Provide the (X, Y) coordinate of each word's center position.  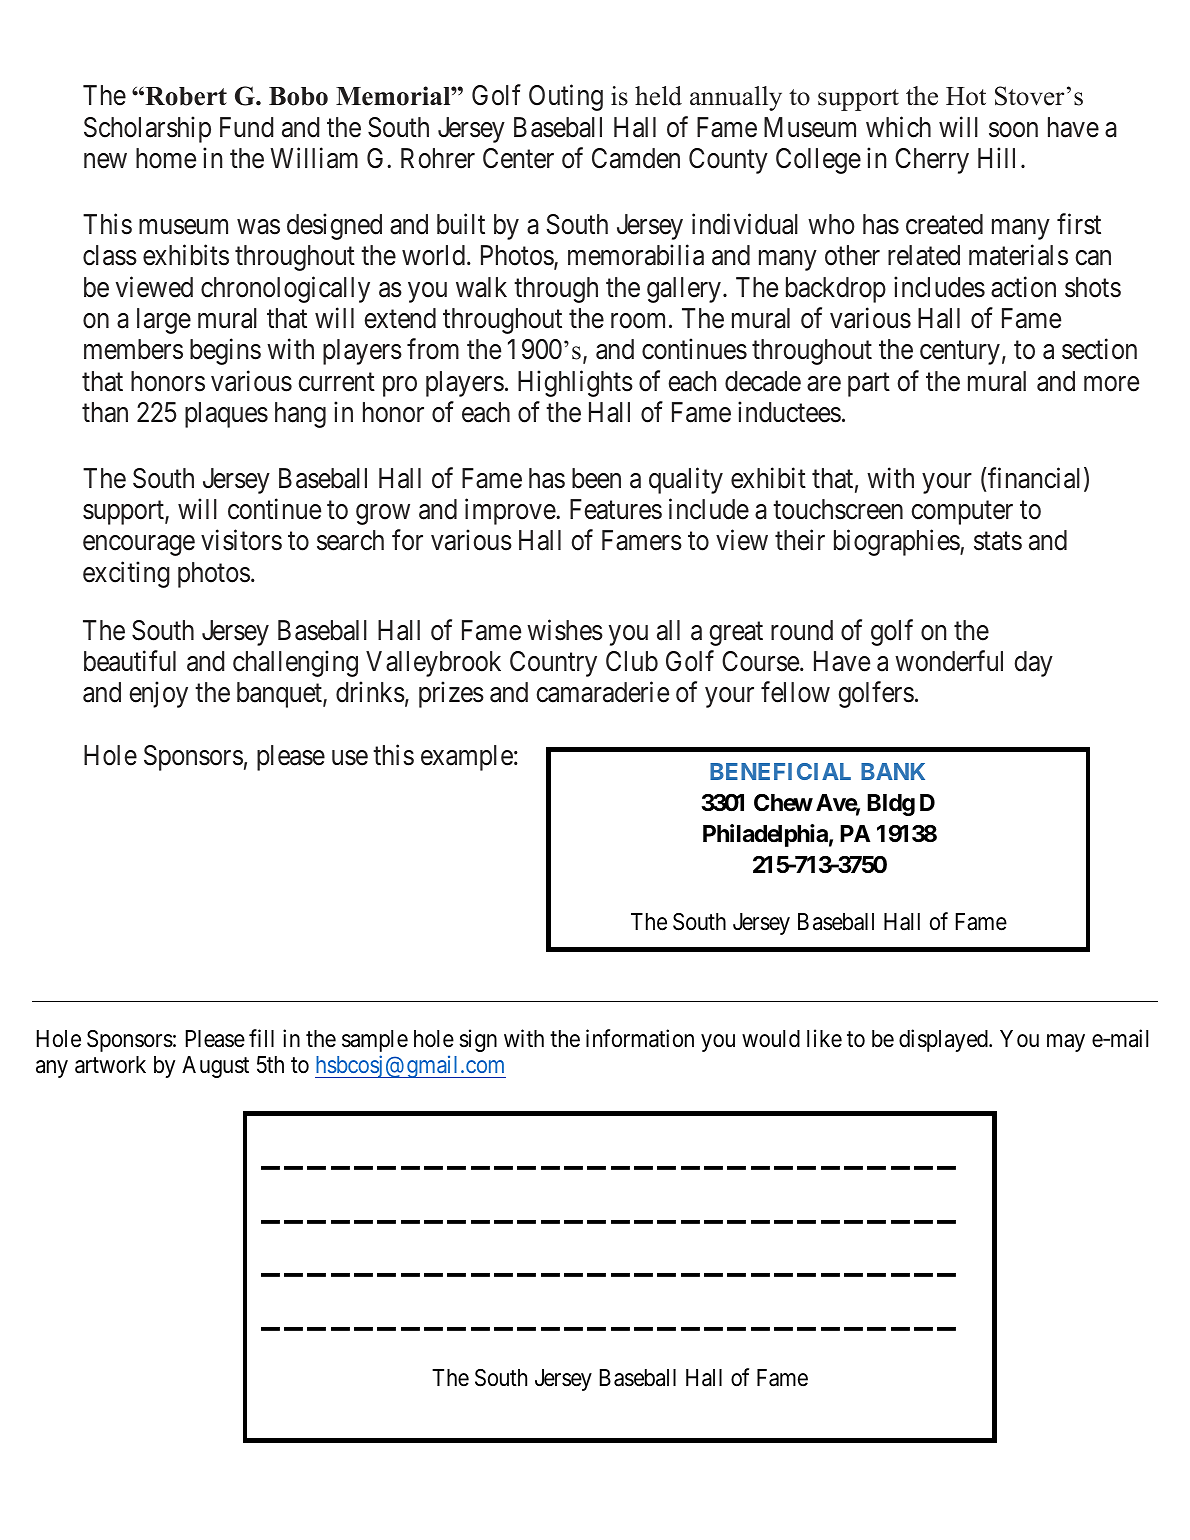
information (640, 1038)
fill (261, 1038)
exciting (126, 574)
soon (1013, 130)
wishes (565, 630)
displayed (944, 1040)
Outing (566, 98)
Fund (246, 127)
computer (962, 513)
